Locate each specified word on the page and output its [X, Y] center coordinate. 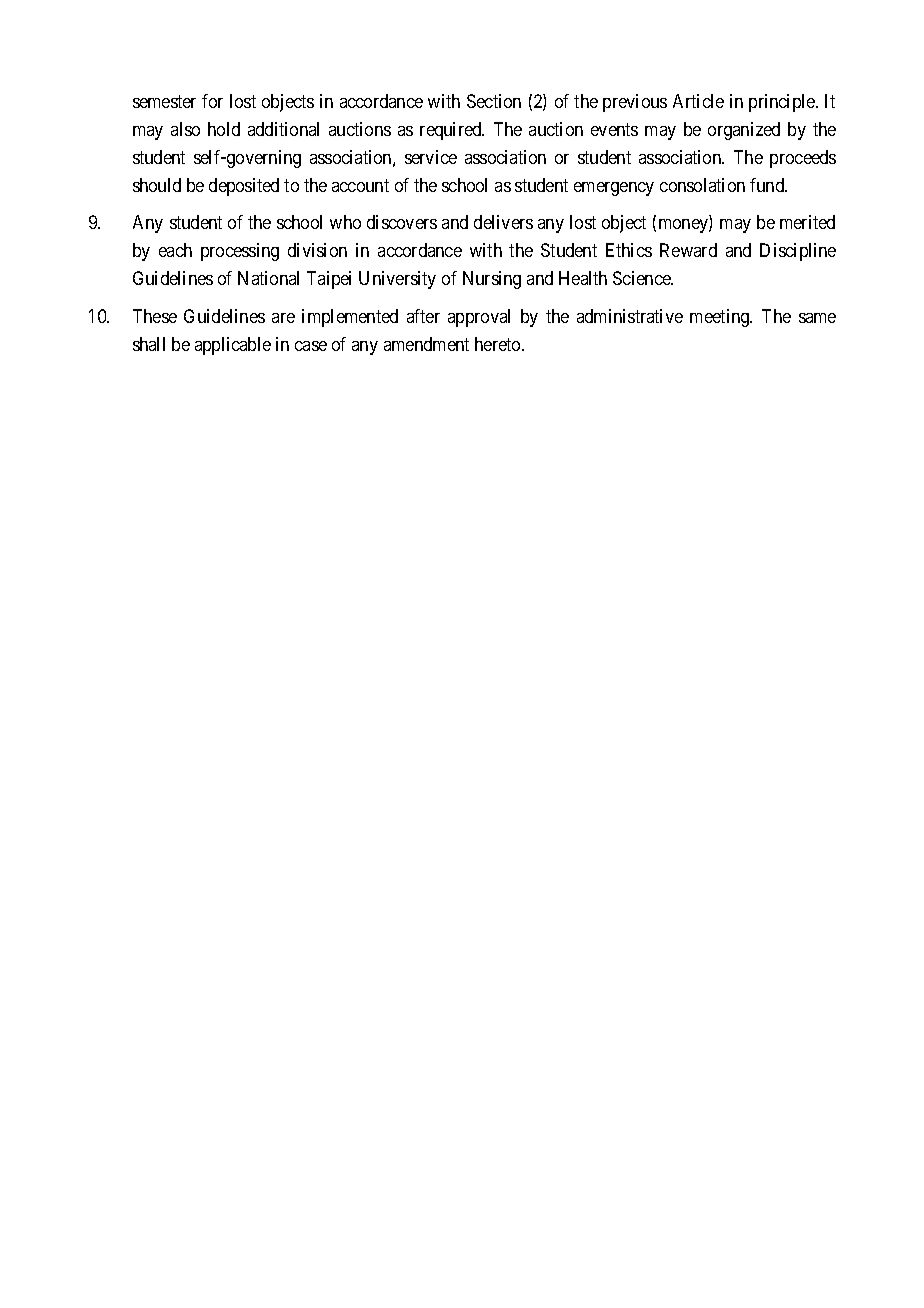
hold [224, 129]
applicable [233, 346]
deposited [244, 187]
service [431, 157]
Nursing [492, 280]
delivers [503, 222]
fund [768, 185]
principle [783, 103]
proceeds [803, 159]
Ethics [629, 250]
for [212, 101]
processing [240, 252]
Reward [688, 250]
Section [494, 101]
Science [643, 278]
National [268, 278]
